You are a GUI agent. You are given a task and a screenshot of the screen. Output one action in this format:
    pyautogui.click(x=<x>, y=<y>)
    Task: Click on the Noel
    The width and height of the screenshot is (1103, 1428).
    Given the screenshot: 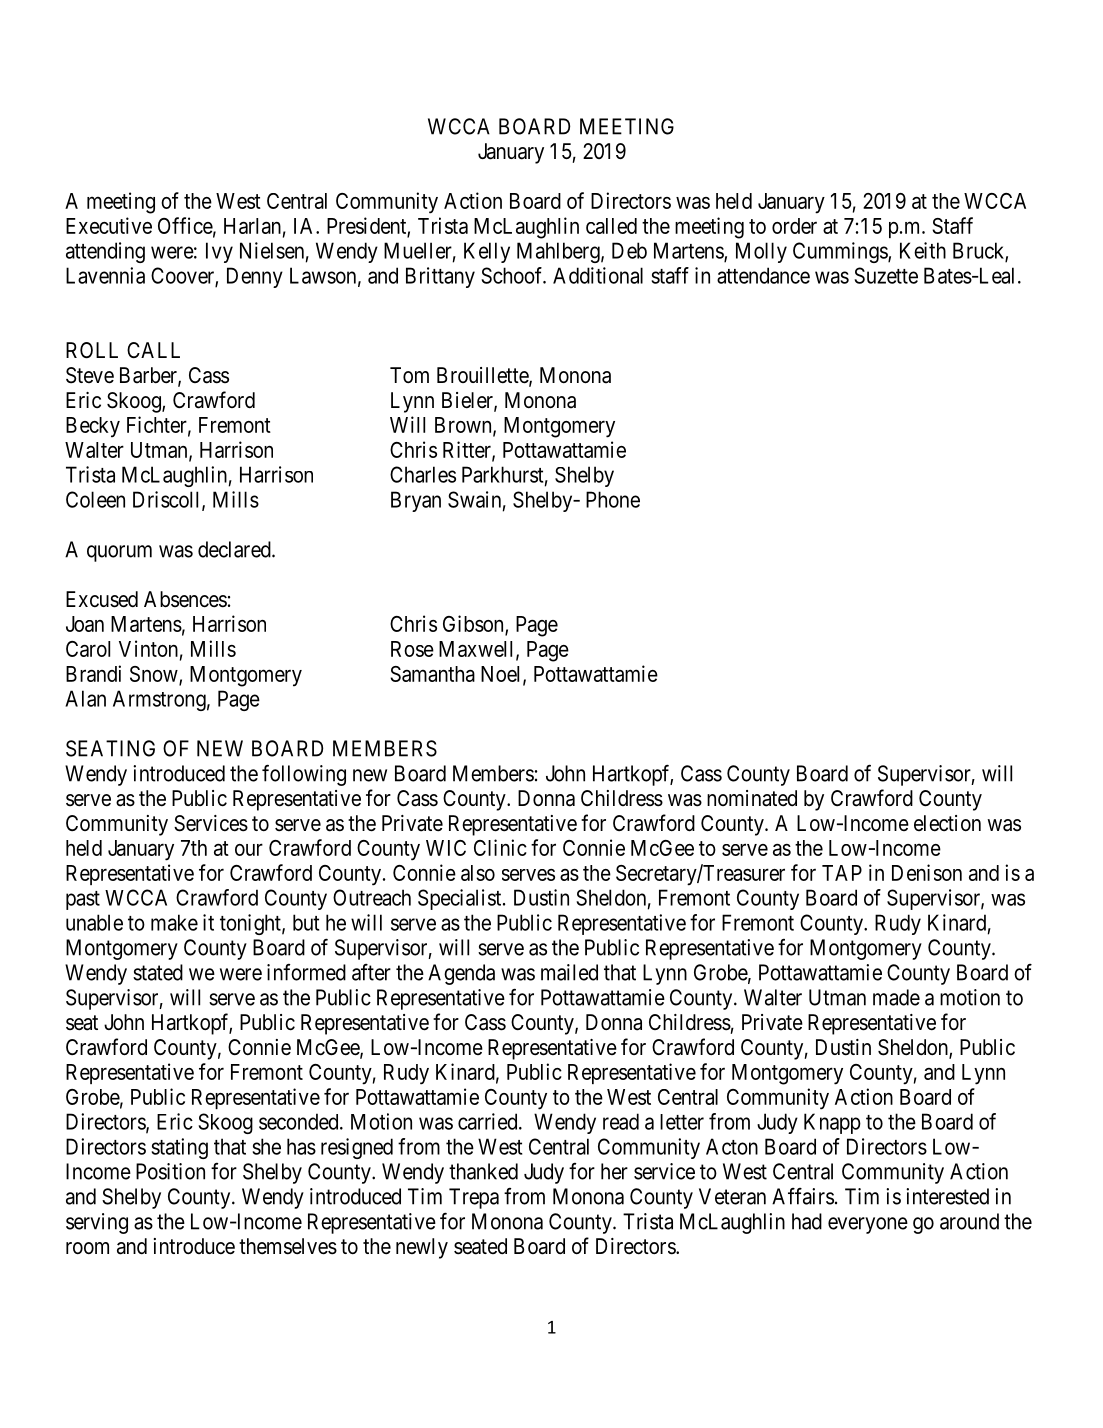 What is the action you would take?
    pyautogui.click(x=502, y=675)
